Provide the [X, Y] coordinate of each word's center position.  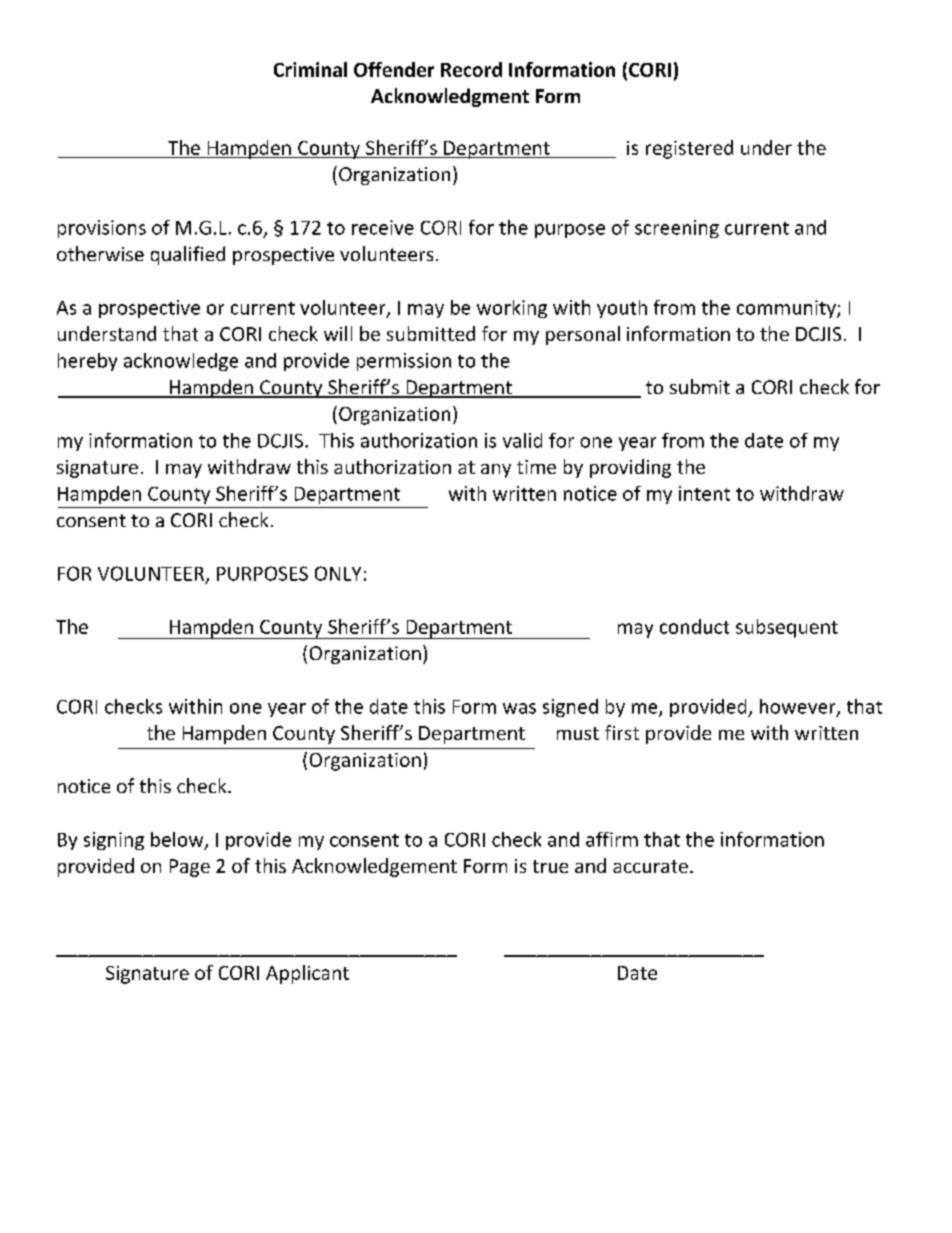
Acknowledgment [450, 97]
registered [689, 149]
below [178, 840]
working [512, 309]
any [496, 471]
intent [704, 493]
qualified [188, 255]
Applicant [307, 974]
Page [190, 868]
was [519, 708]
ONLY [338, 573]
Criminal [310, 69]
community [787, 309]
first [622, 732]
